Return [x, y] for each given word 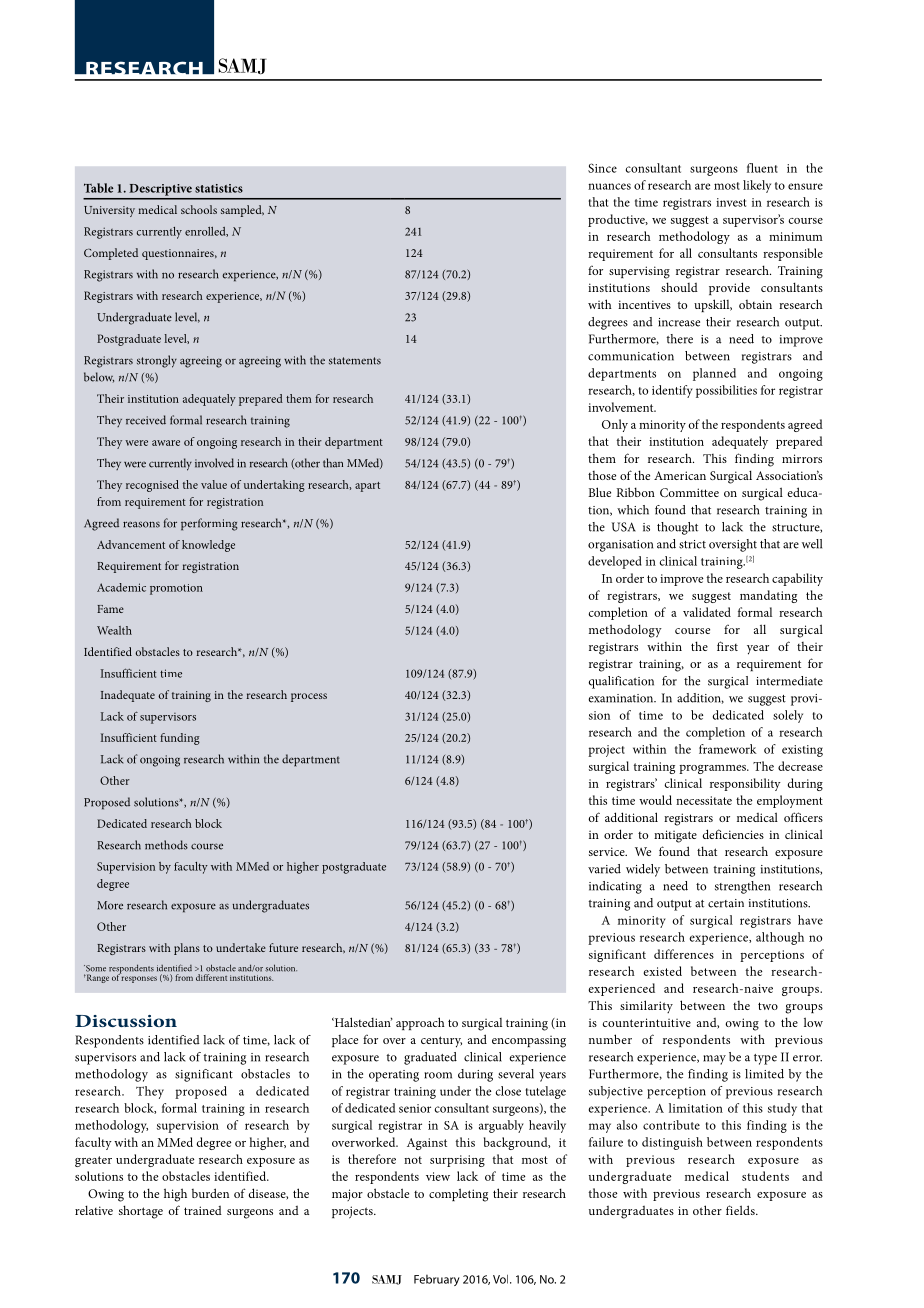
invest [731, 202]
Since [602, 168]
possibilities [726, 391]
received [146, 420]
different [211, 977]
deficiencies [733, 834]
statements [355, 361]
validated [707, 612]
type [765, 1059]
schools [199, 209]
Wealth [114, 630]
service [608, 851]
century [441, 1042]
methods [166, 845]
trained [203, 1210]
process [309, 697]
